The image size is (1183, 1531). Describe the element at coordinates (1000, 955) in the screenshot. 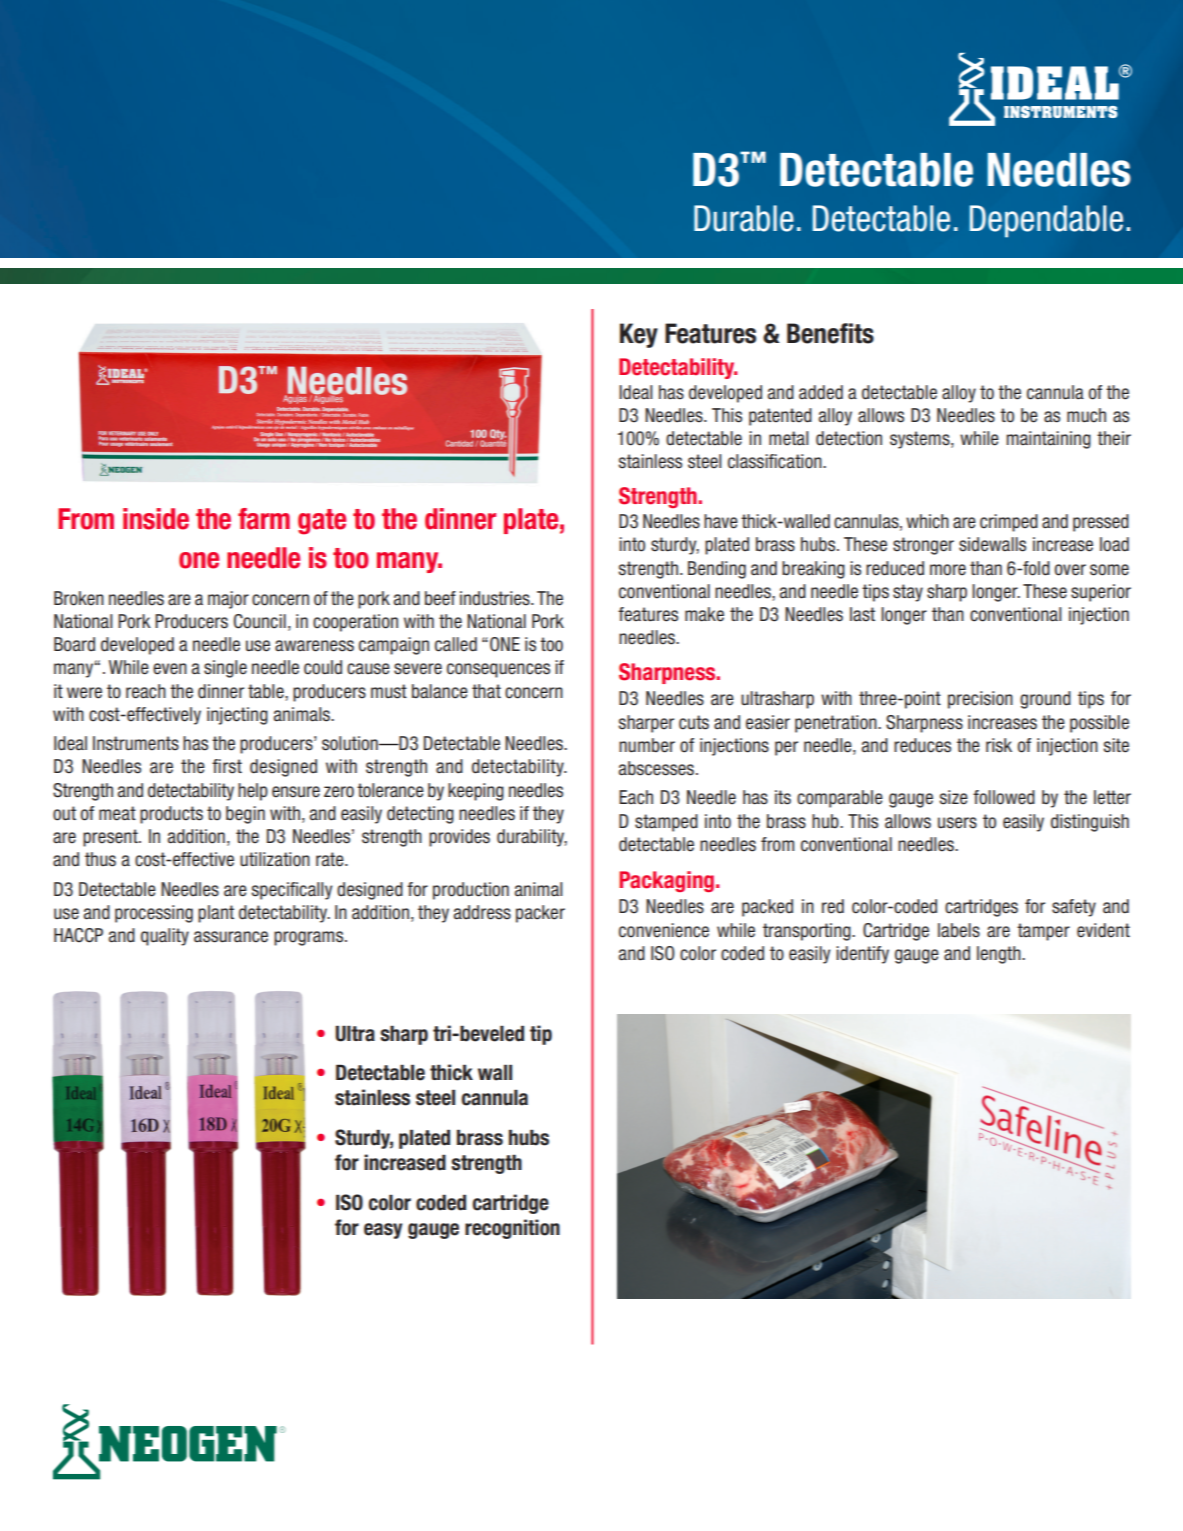

I see `length` at that location.
